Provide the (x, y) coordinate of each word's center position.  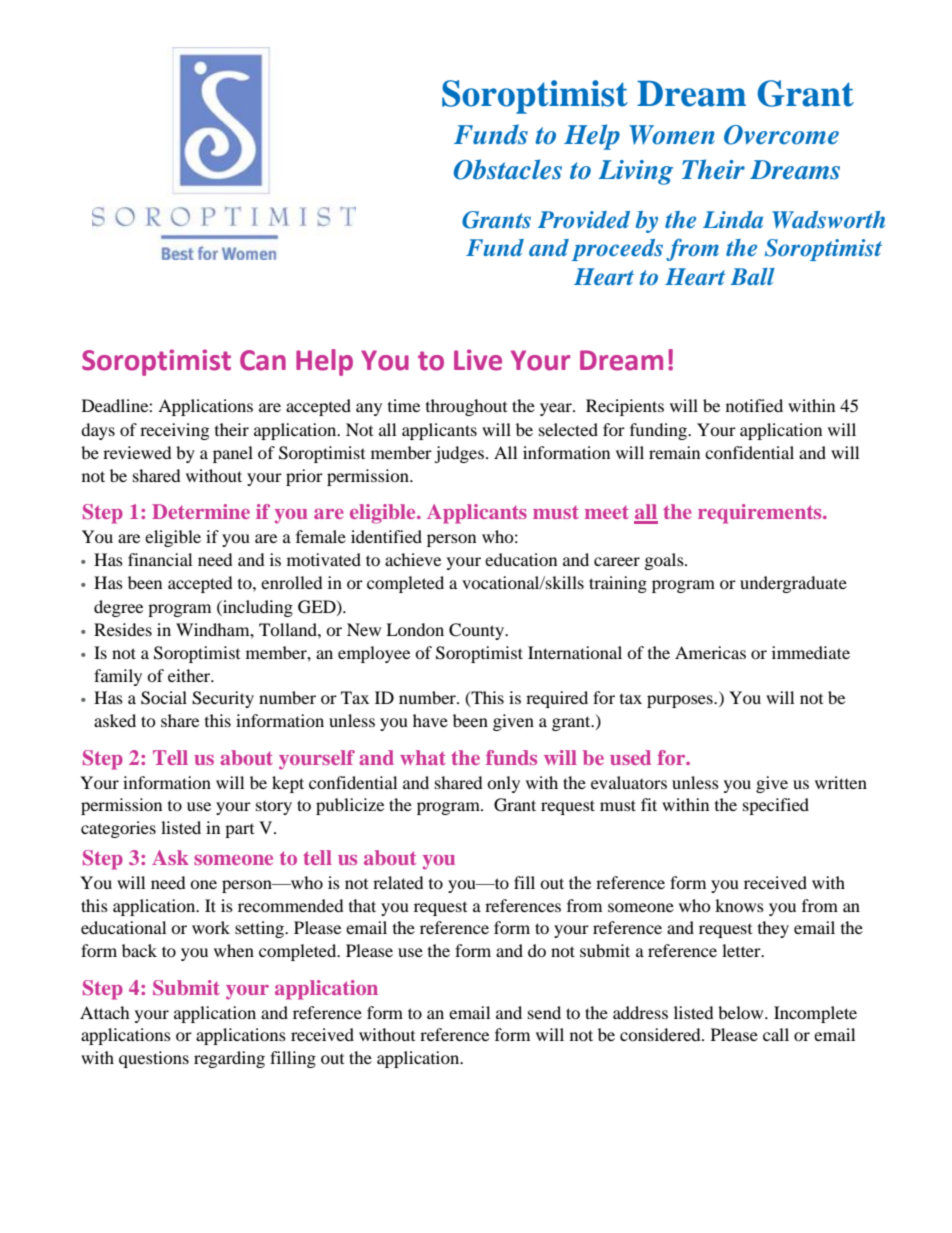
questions (154, 1059)
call (776, 1034)
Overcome (781, 135)
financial (160, 559)
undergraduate (793, 584)
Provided (584, 220)
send (544, 1012)
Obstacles (508, 169)
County (477, 631)
